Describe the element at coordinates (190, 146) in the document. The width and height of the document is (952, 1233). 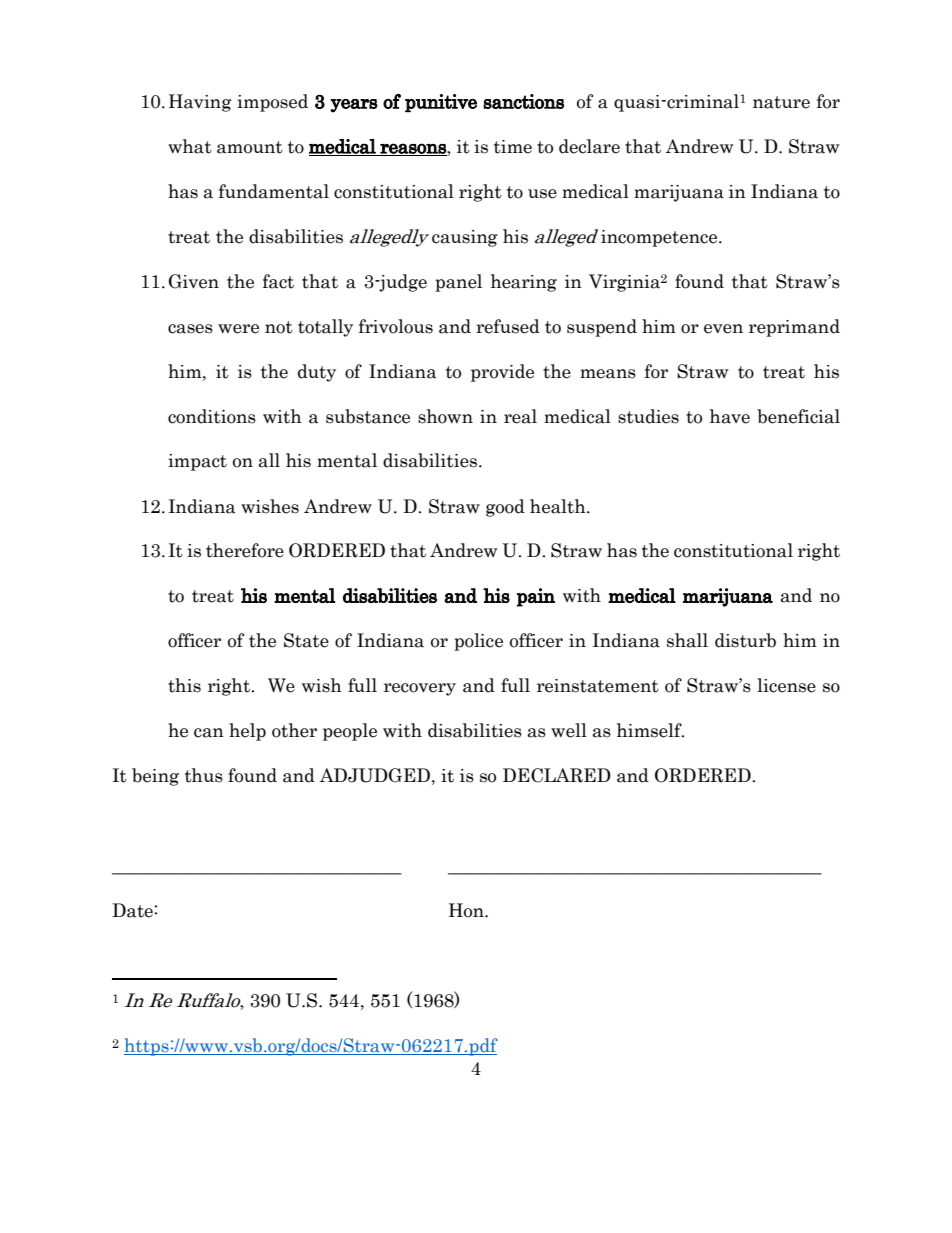
I see `what` at that location.
